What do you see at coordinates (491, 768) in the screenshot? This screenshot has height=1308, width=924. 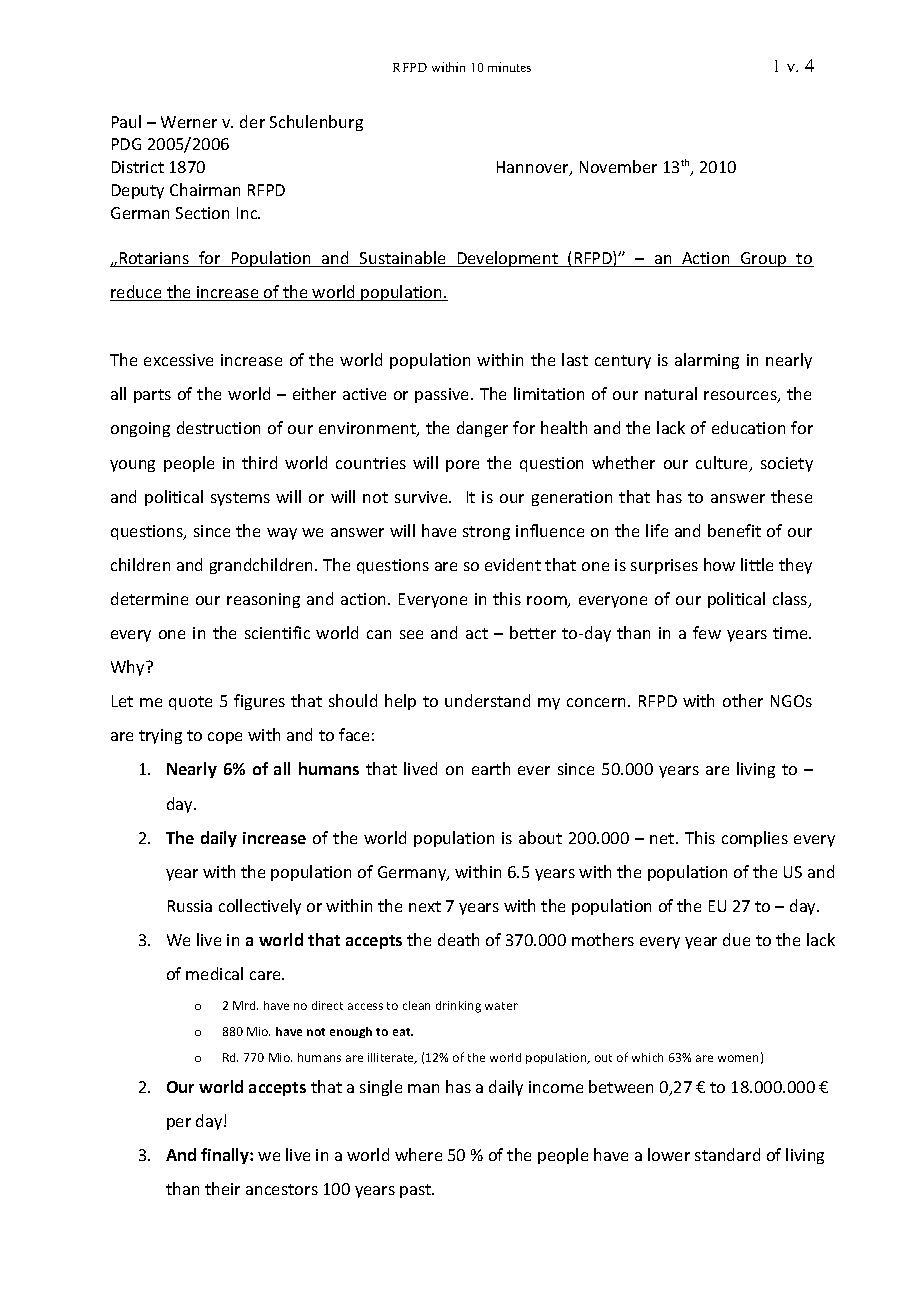 I see `earth` at bounding box center [491, 768].
